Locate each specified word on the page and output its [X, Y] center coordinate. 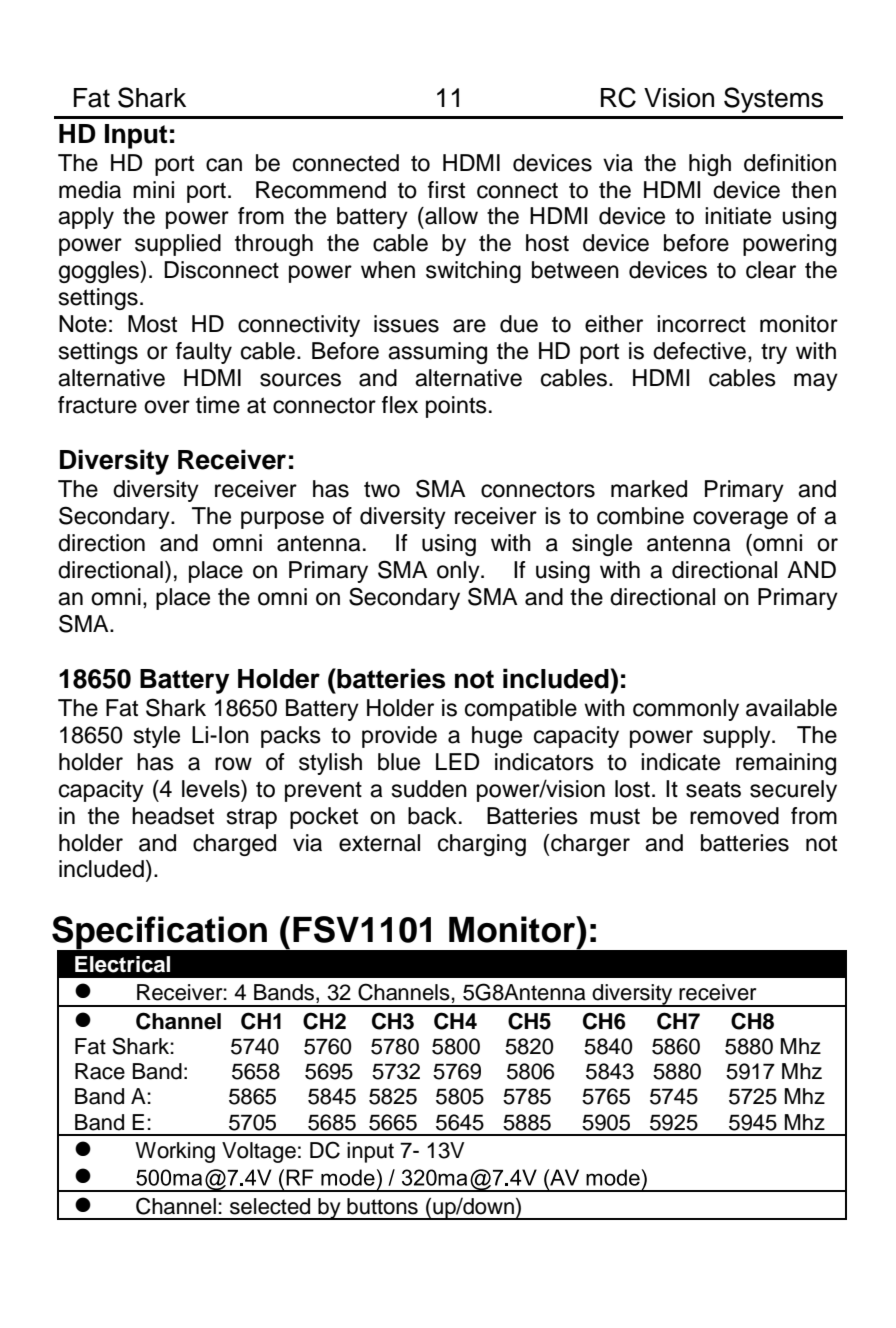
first [446, 190]
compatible [521, 710]
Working [175, 1152]
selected [270, 1206]
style [157, 737]
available [791, 708]
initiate [738, 216]
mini [153, 189]
